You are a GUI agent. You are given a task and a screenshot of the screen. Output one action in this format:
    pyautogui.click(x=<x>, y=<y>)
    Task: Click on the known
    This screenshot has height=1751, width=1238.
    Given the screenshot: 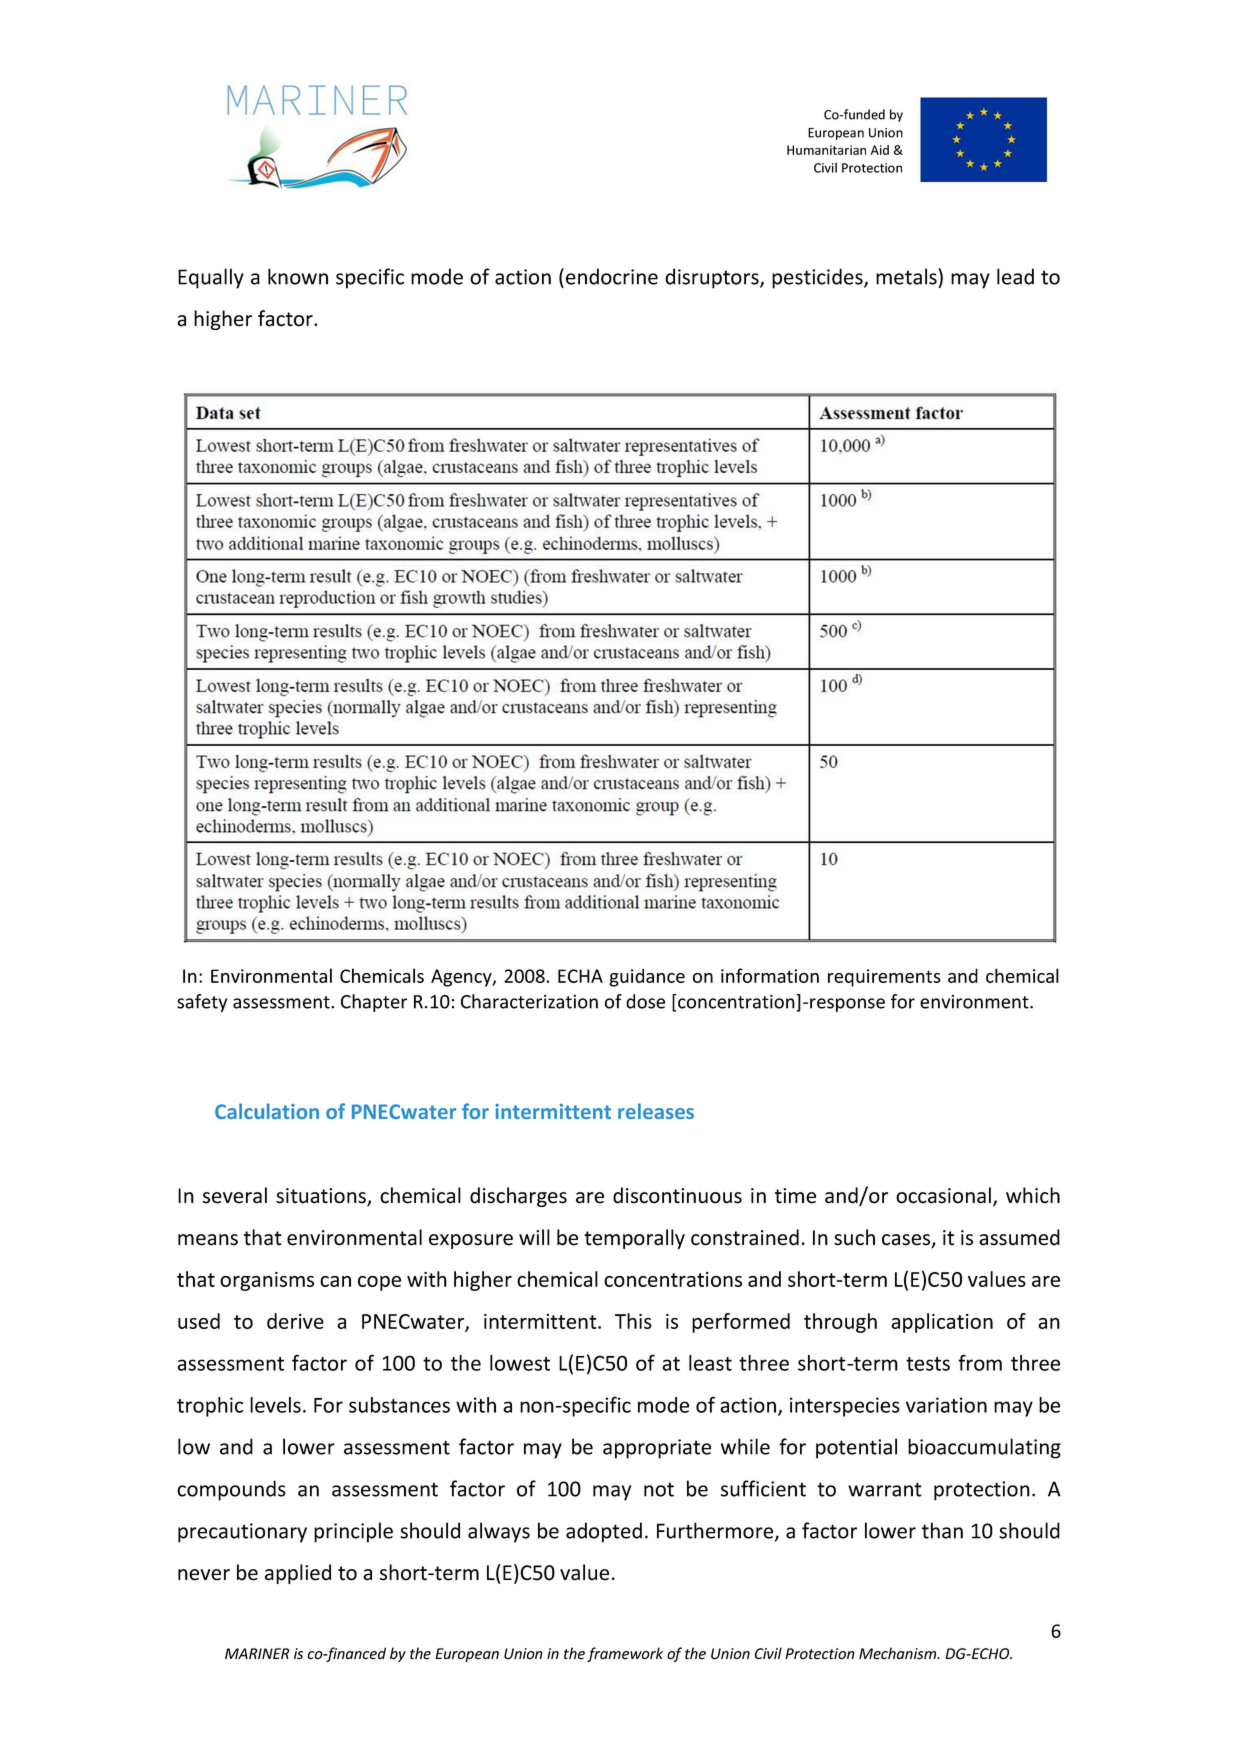 What is the action you would take?
    pyautogui.click(x=298, y=276)
